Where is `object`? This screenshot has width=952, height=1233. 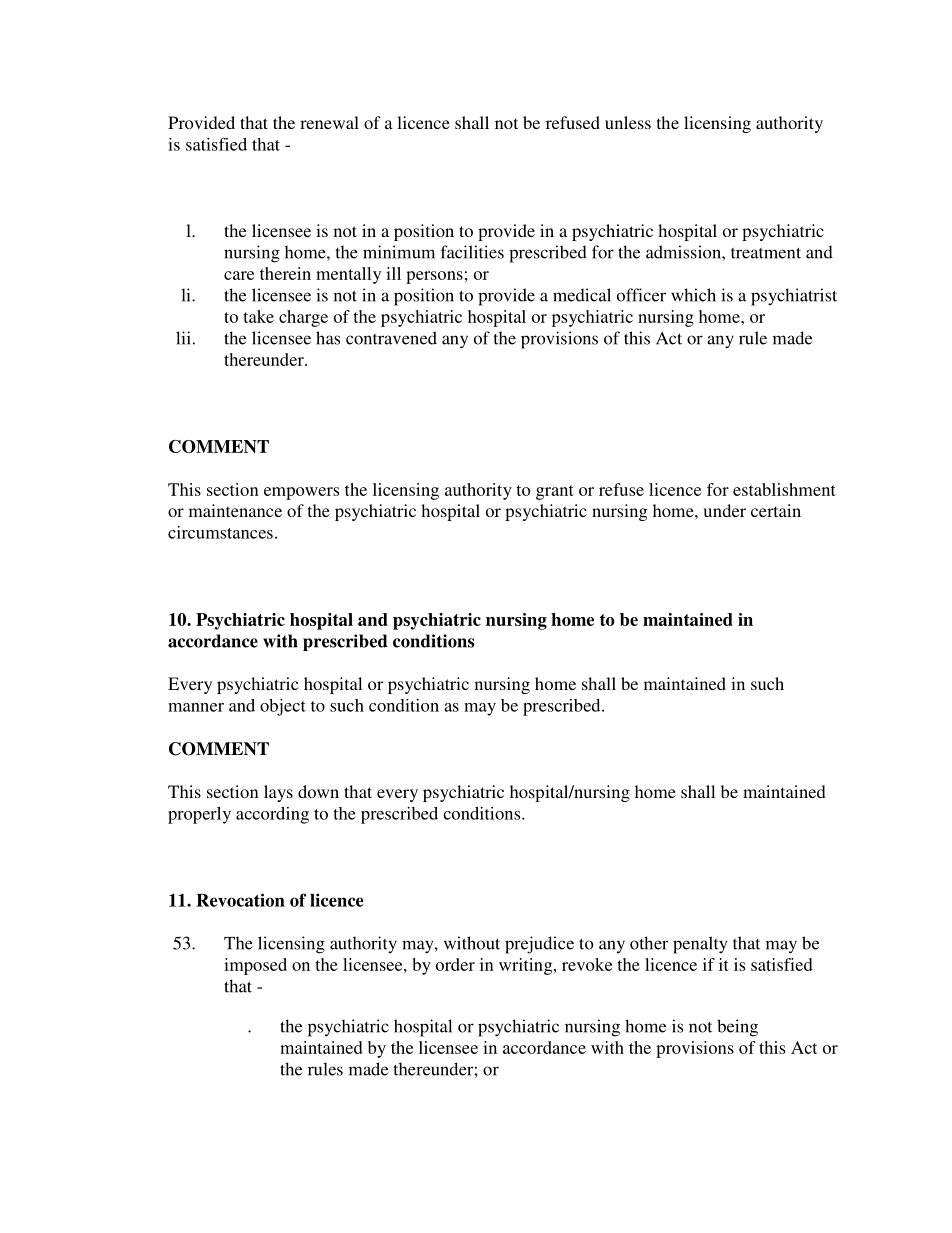
object is located at coordinates (283, 707).
